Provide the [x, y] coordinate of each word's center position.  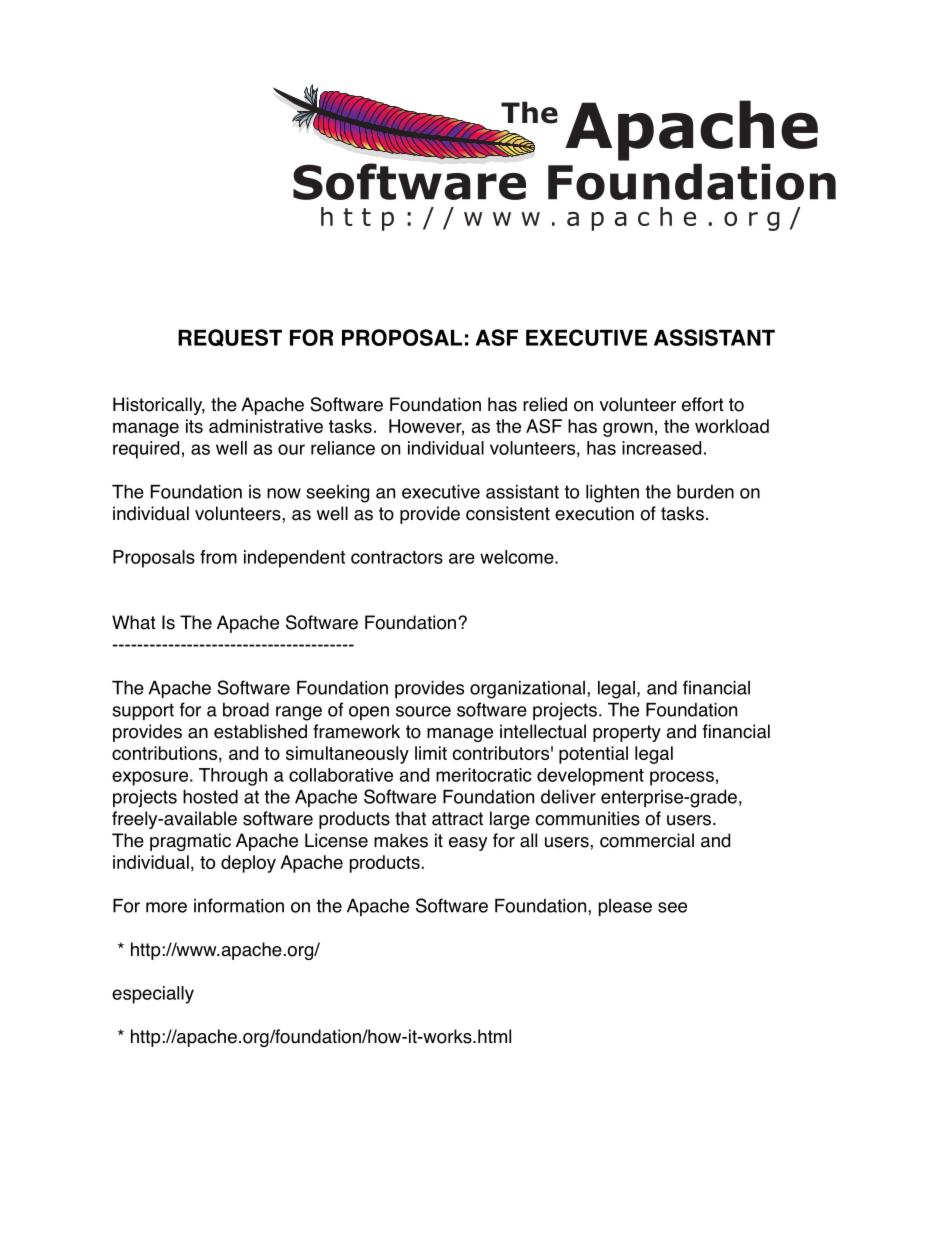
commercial [647, 840]
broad [246, 709]
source [423, 711]
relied [545, 404]
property [627, 733]
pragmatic [190, 842]
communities [587, 818]
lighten [612, 493]
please [625, 907]
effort [703, 404]
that [410, 818]
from [218, 557]
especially [153, 995]
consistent [508, 513]
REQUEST [230, 338]
